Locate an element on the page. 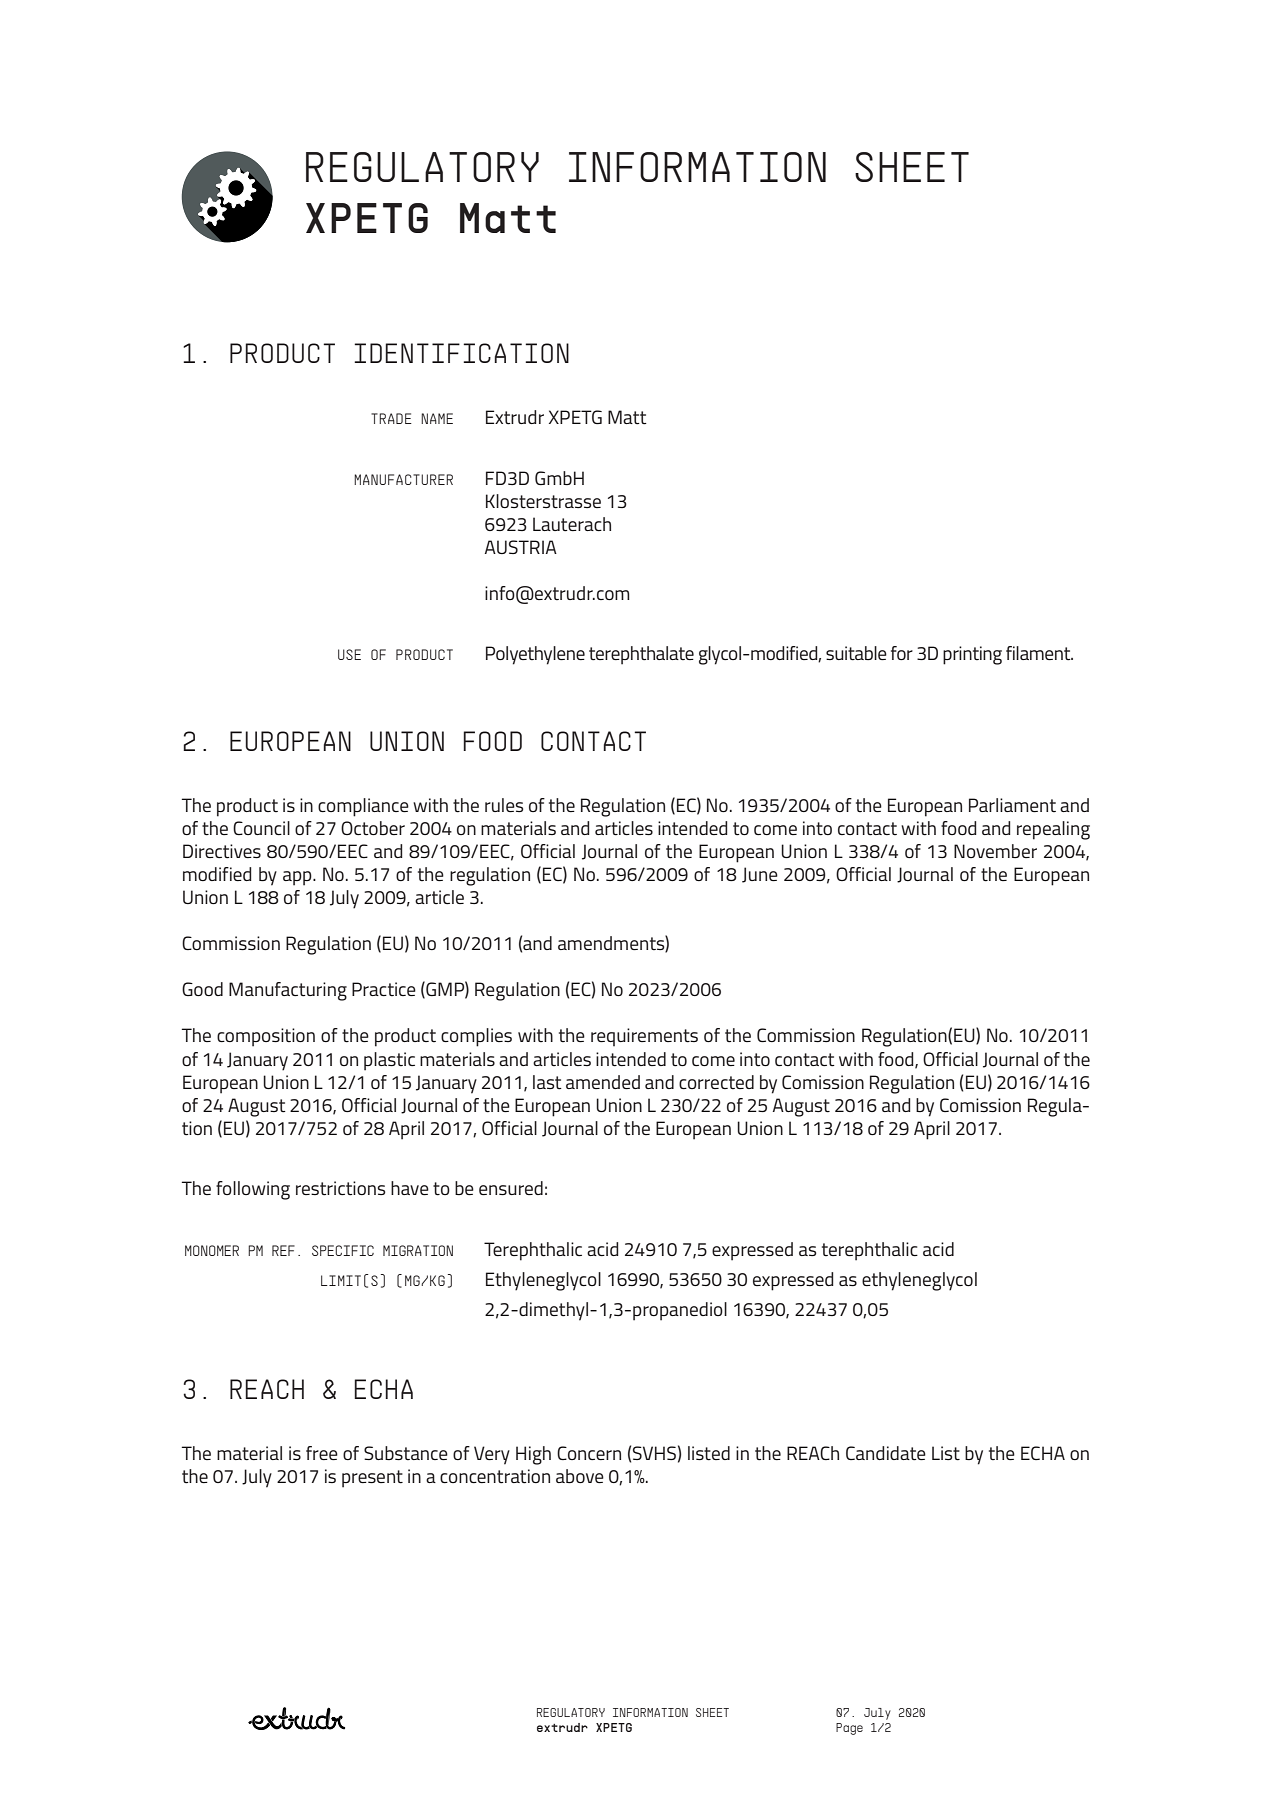 Image resolution: width=1272 pixels, height=1799 pixels. printing is located at coordinates (972, 655).
